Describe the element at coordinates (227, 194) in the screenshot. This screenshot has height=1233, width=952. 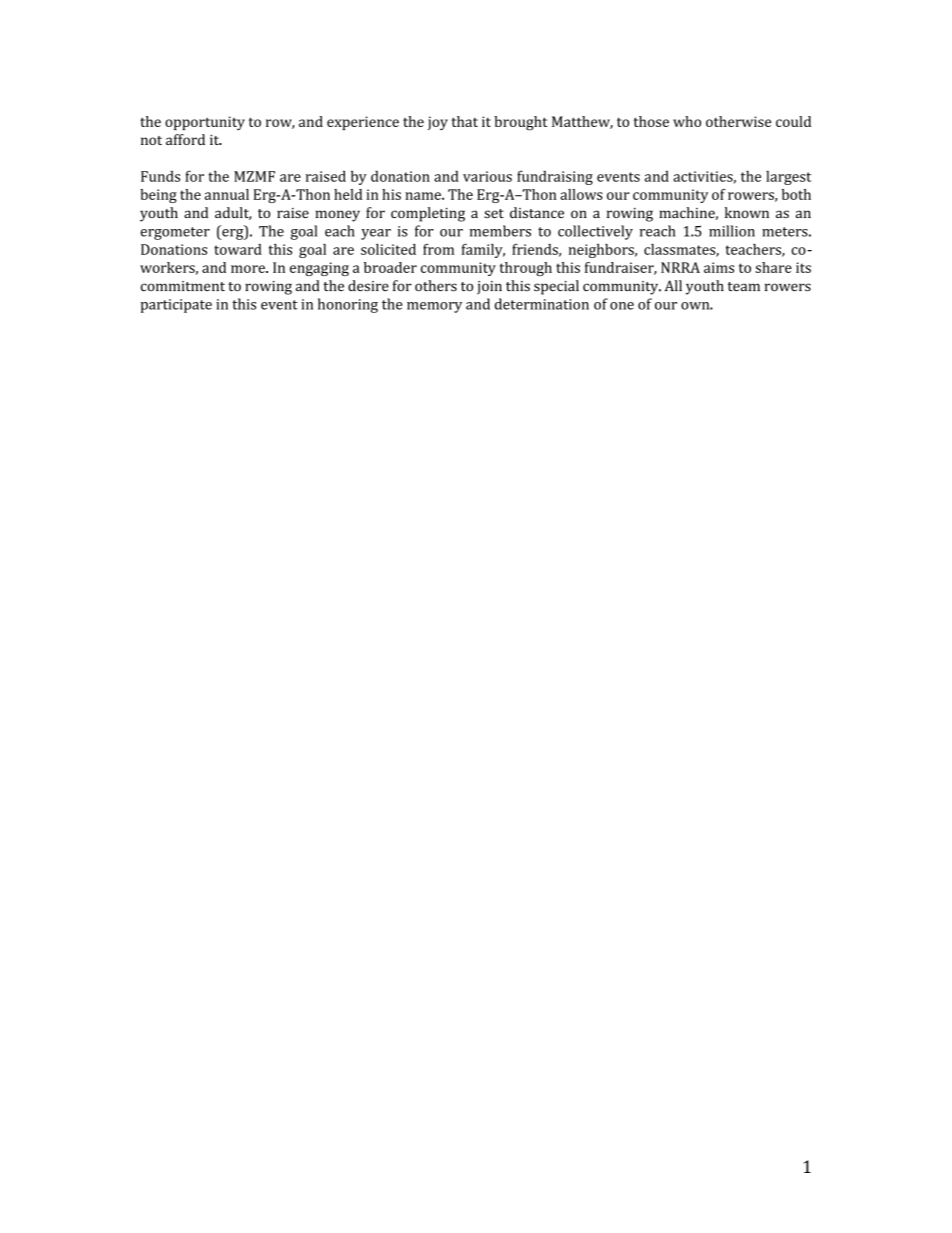
I see `annual` at that location.
